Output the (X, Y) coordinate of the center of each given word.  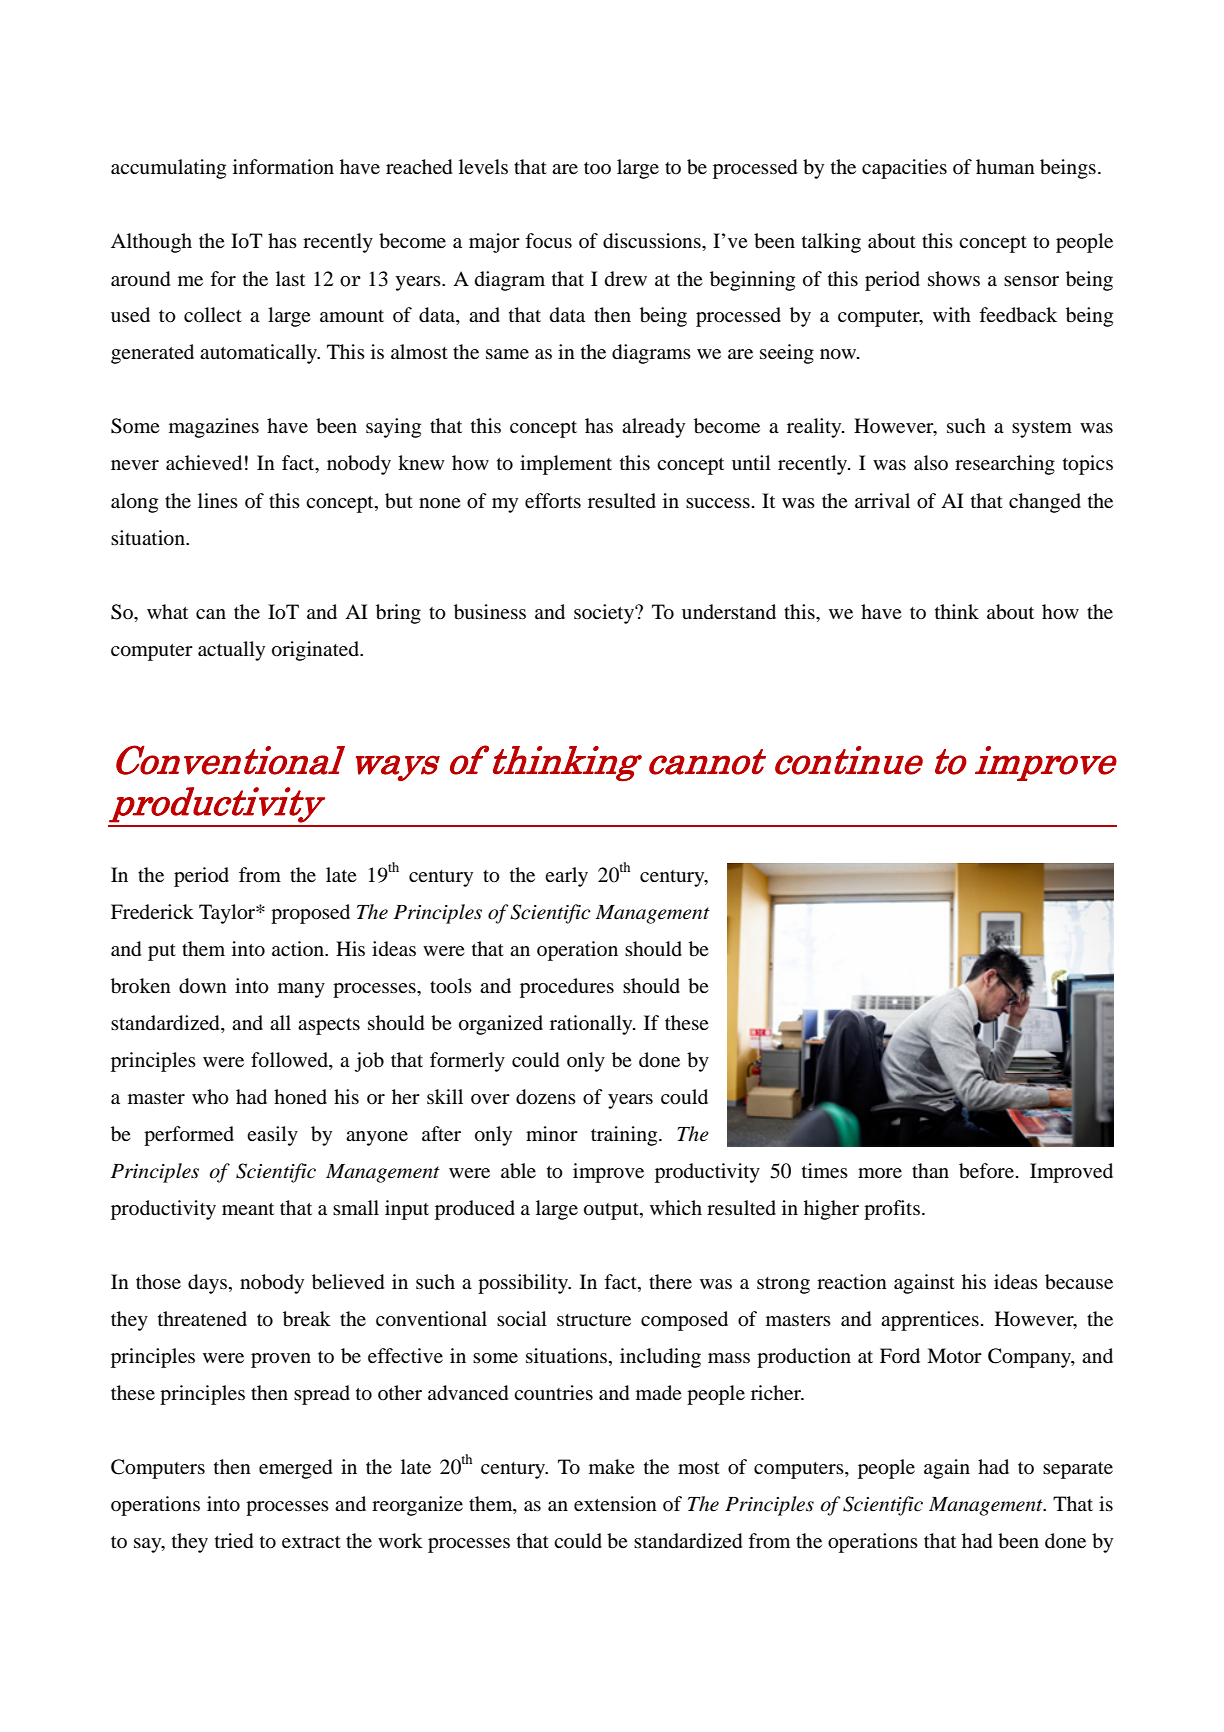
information (283, 167)
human (1005, 166)
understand (729, 612)
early (566, 877)
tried (234, 1541)
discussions (653, 241)
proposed (310, 914)
